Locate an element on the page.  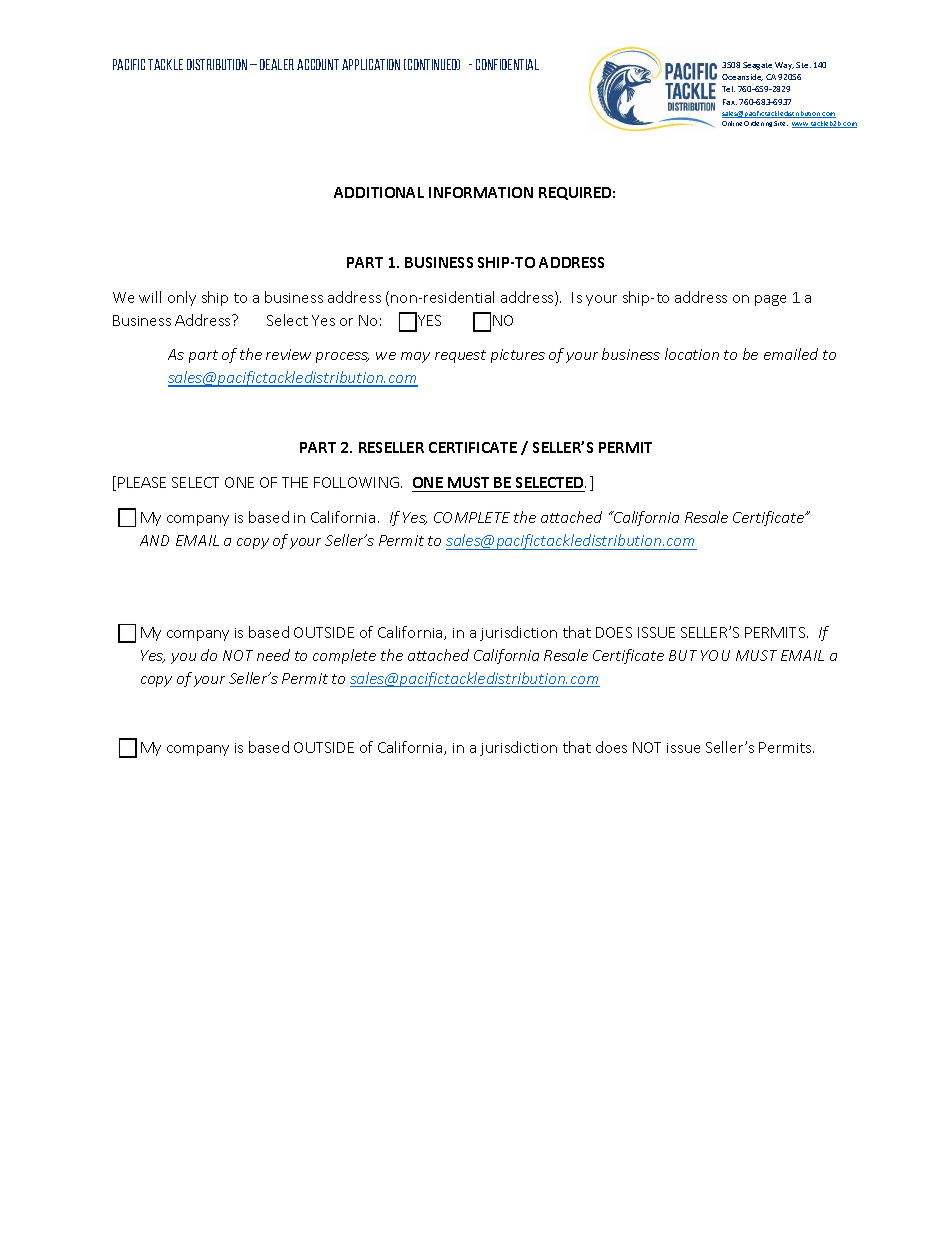
AND is located at coordinates (154, 540).
